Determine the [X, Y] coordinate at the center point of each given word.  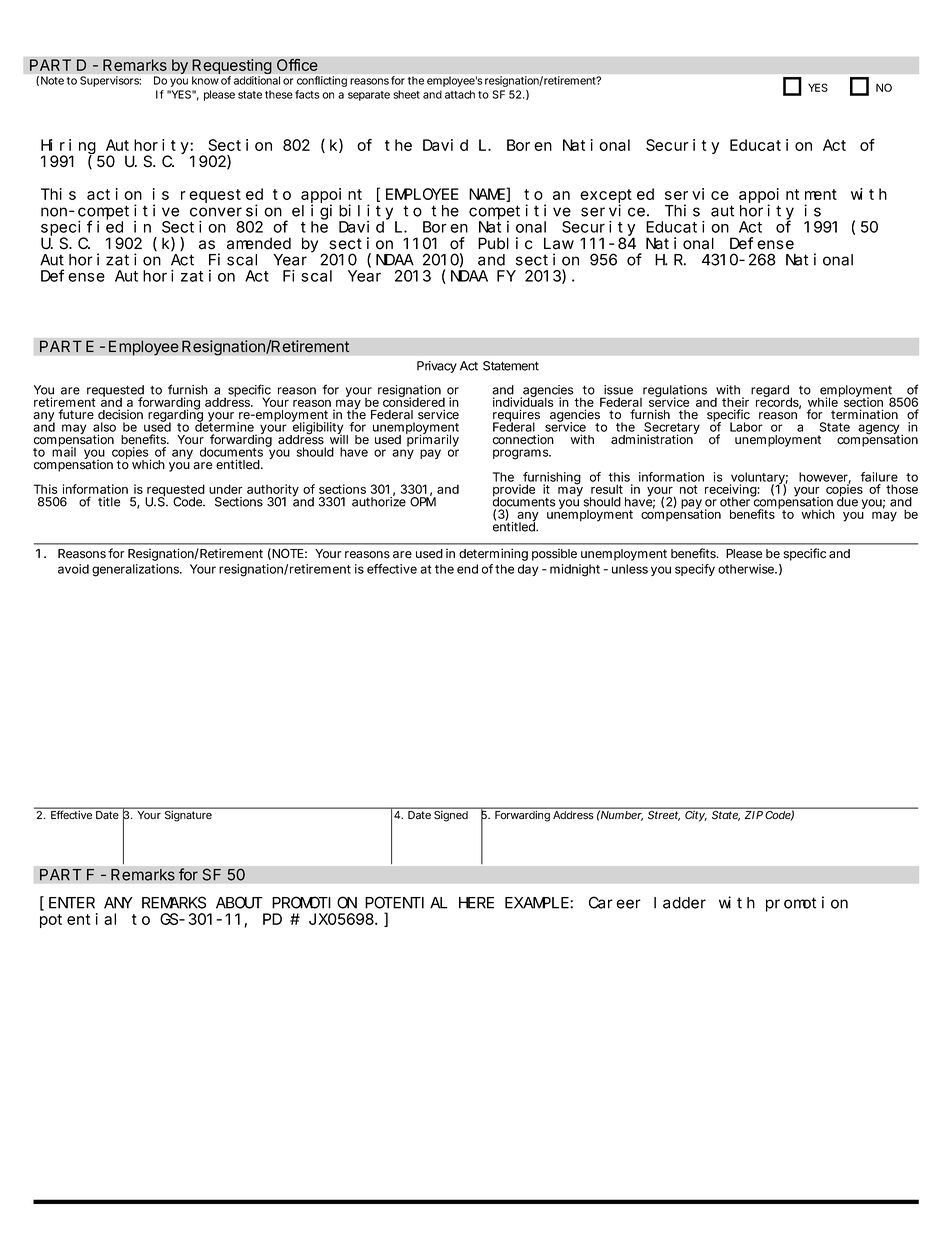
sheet [406, 94]
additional [257, 80]
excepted [617, 196]
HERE [476, 903]
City [695, 816]
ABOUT [239, 903]
